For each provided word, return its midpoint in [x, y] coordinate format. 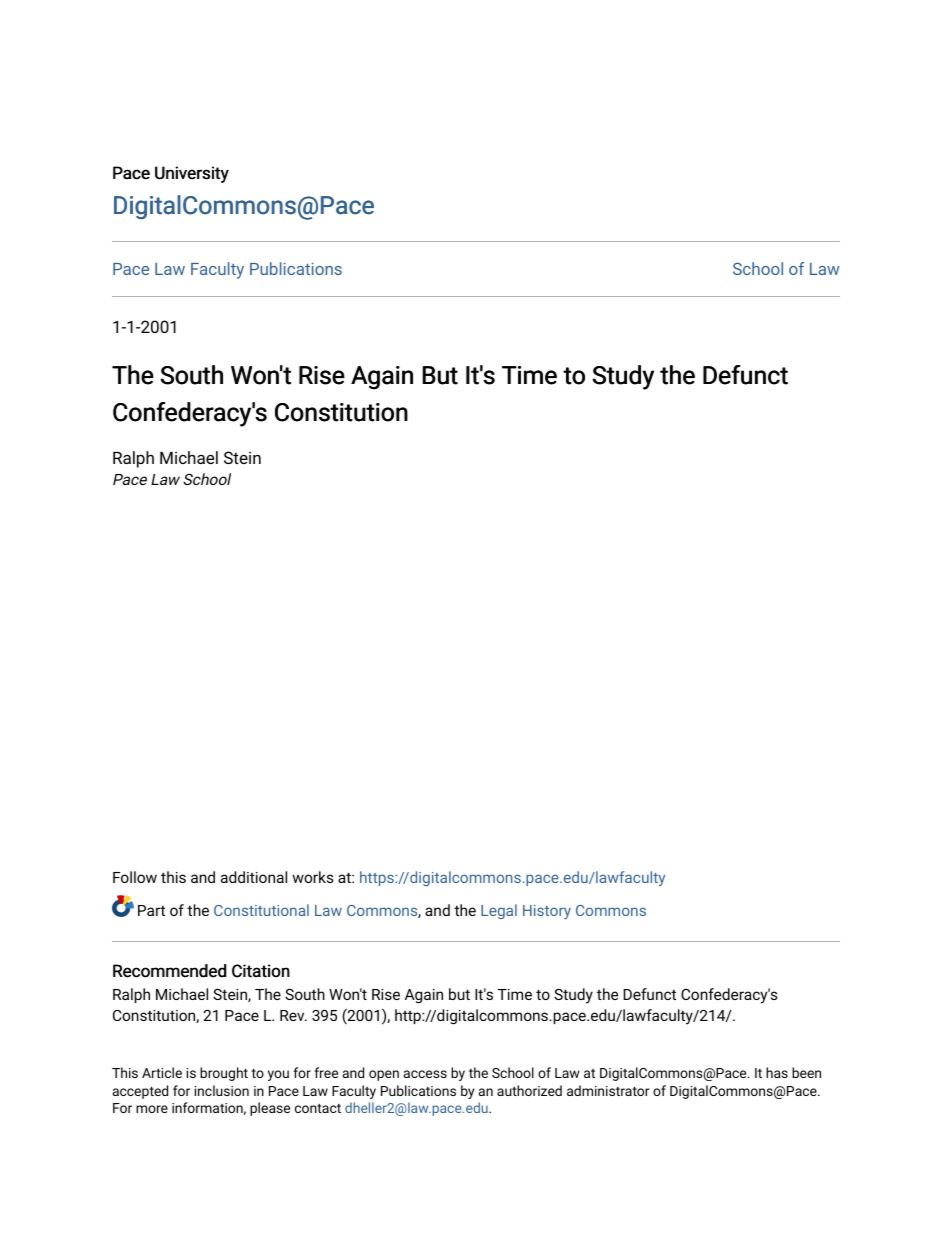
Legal [499, 911]
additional [254, 877]
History [547, 912]
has [777, 1072]
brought [224, 1074]
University [192, 174]
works [313, 877]
